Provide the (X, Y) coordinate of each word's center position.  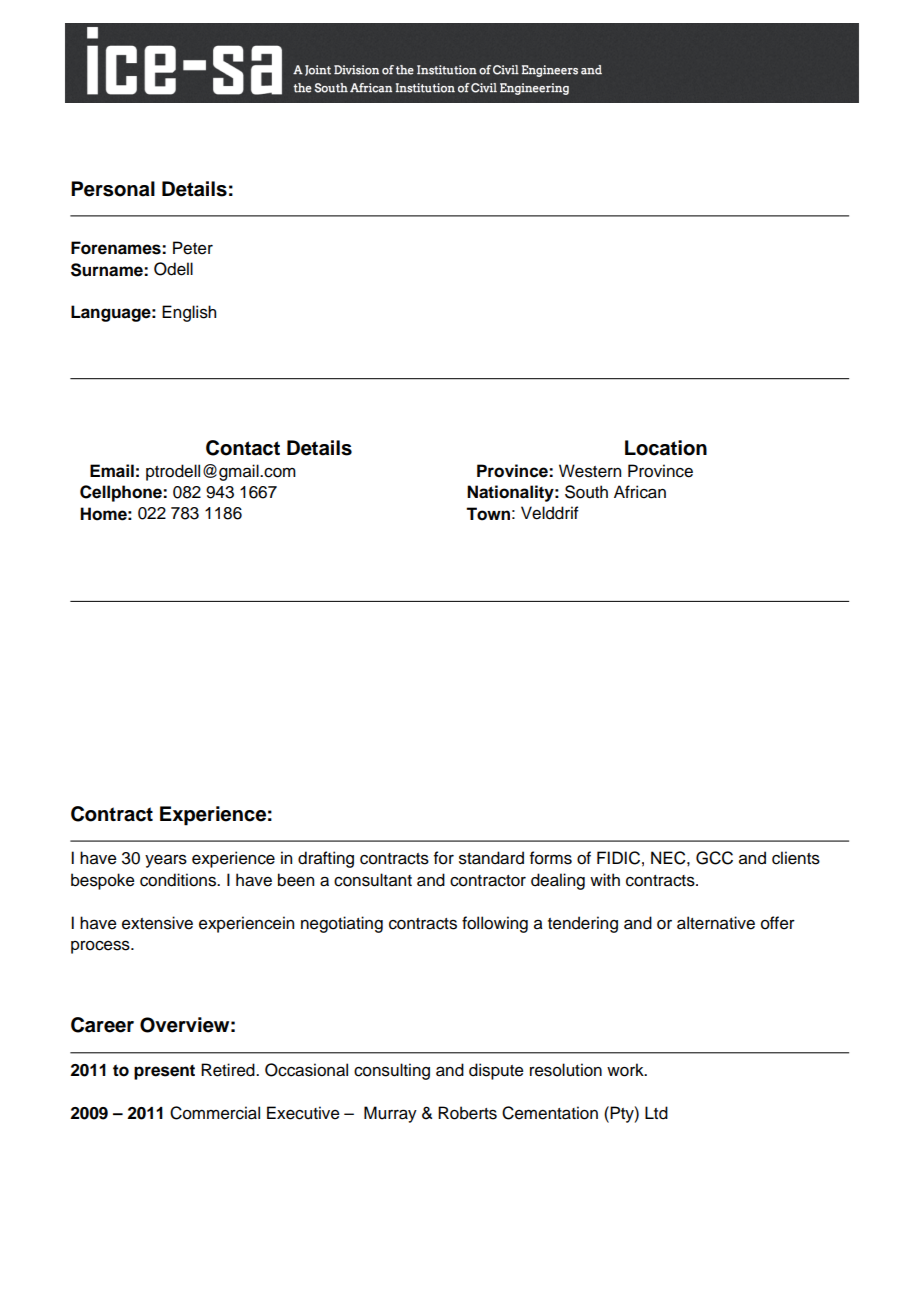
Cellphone (122, 493)
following (495, 924)
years (166, 861)
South (586, 492)
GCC (714, 858)
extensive (157, 923)
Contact (243, 448)
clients (796, 858)
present (164, 1072)
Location (666, 448)
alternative (716, 923)
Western (590, 471)
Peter (193, 248)
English (189, 313)
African (640, 492)
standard (491, 858)
